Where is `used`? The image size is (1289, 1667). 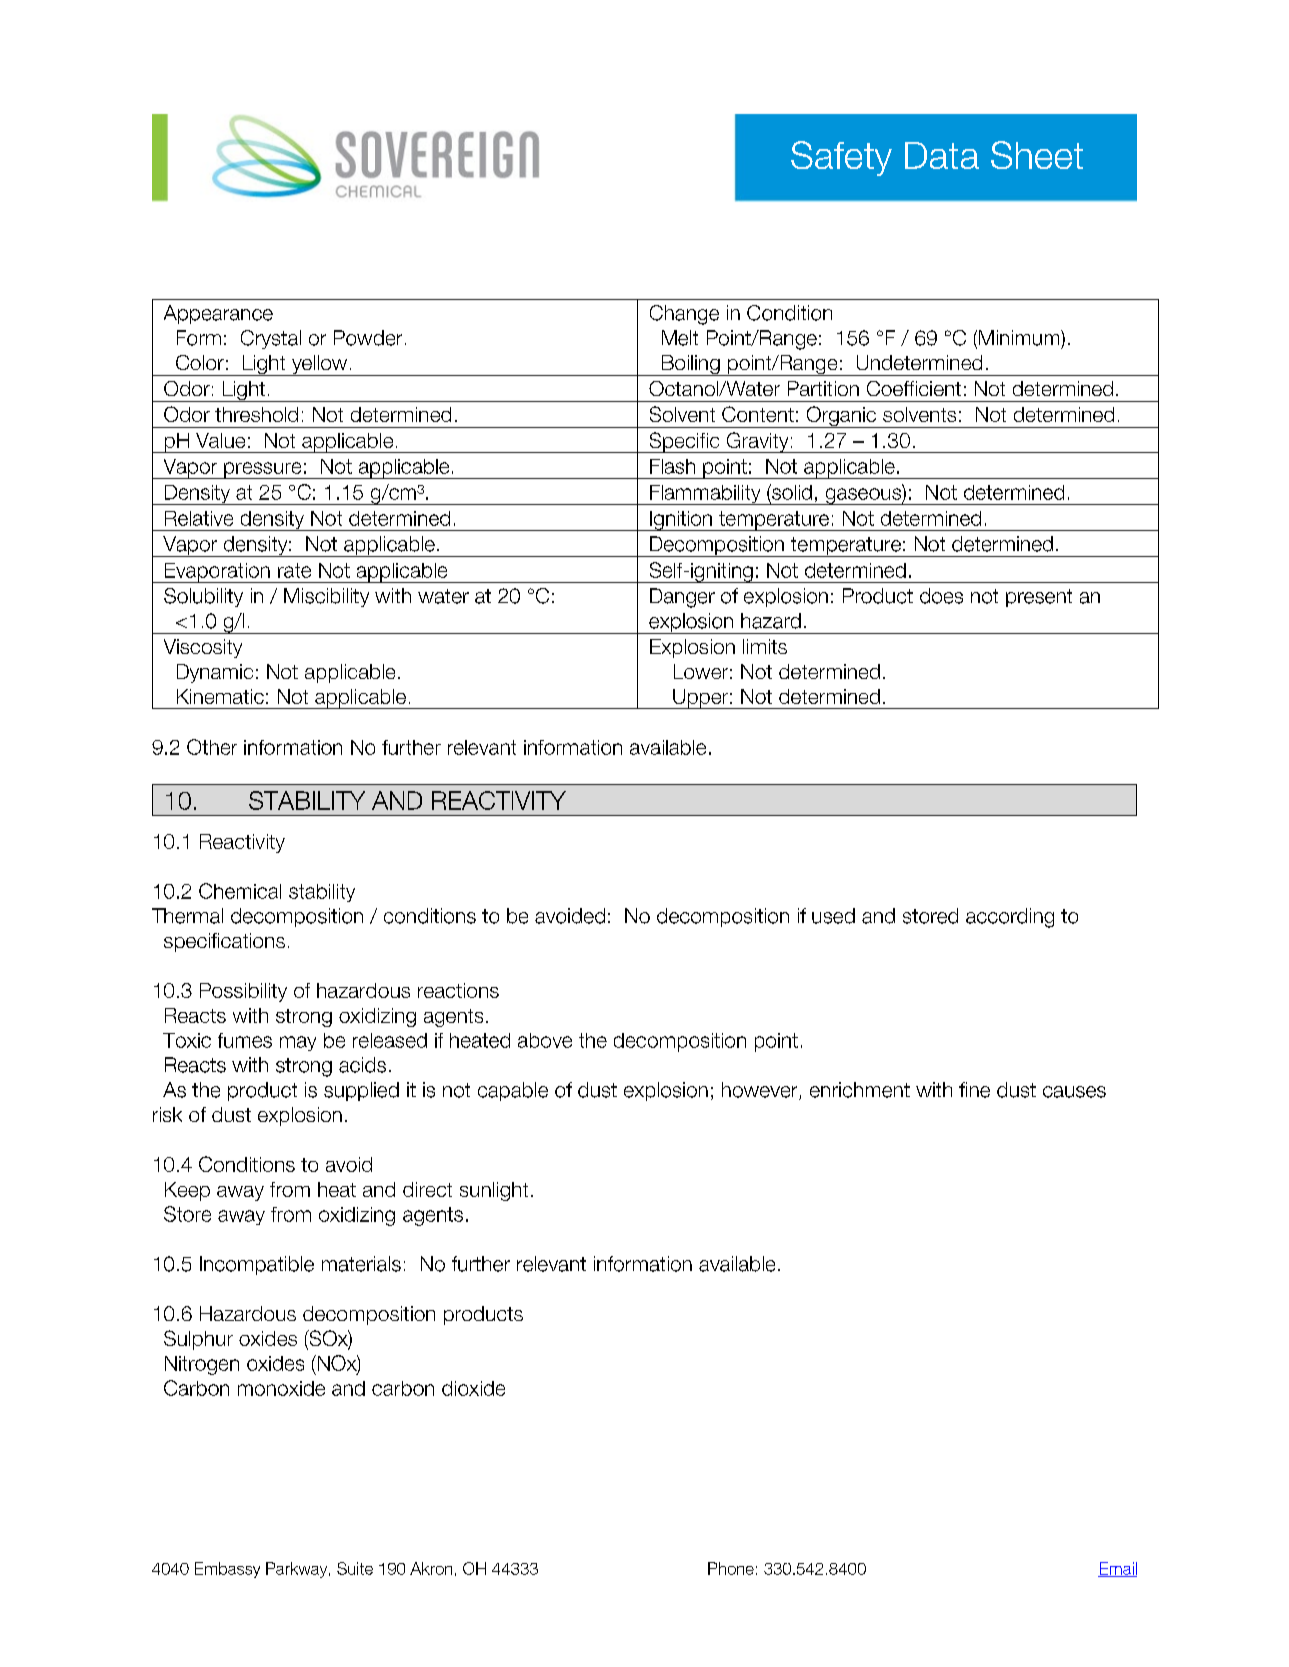
used is located at coordinates (833, 916).
